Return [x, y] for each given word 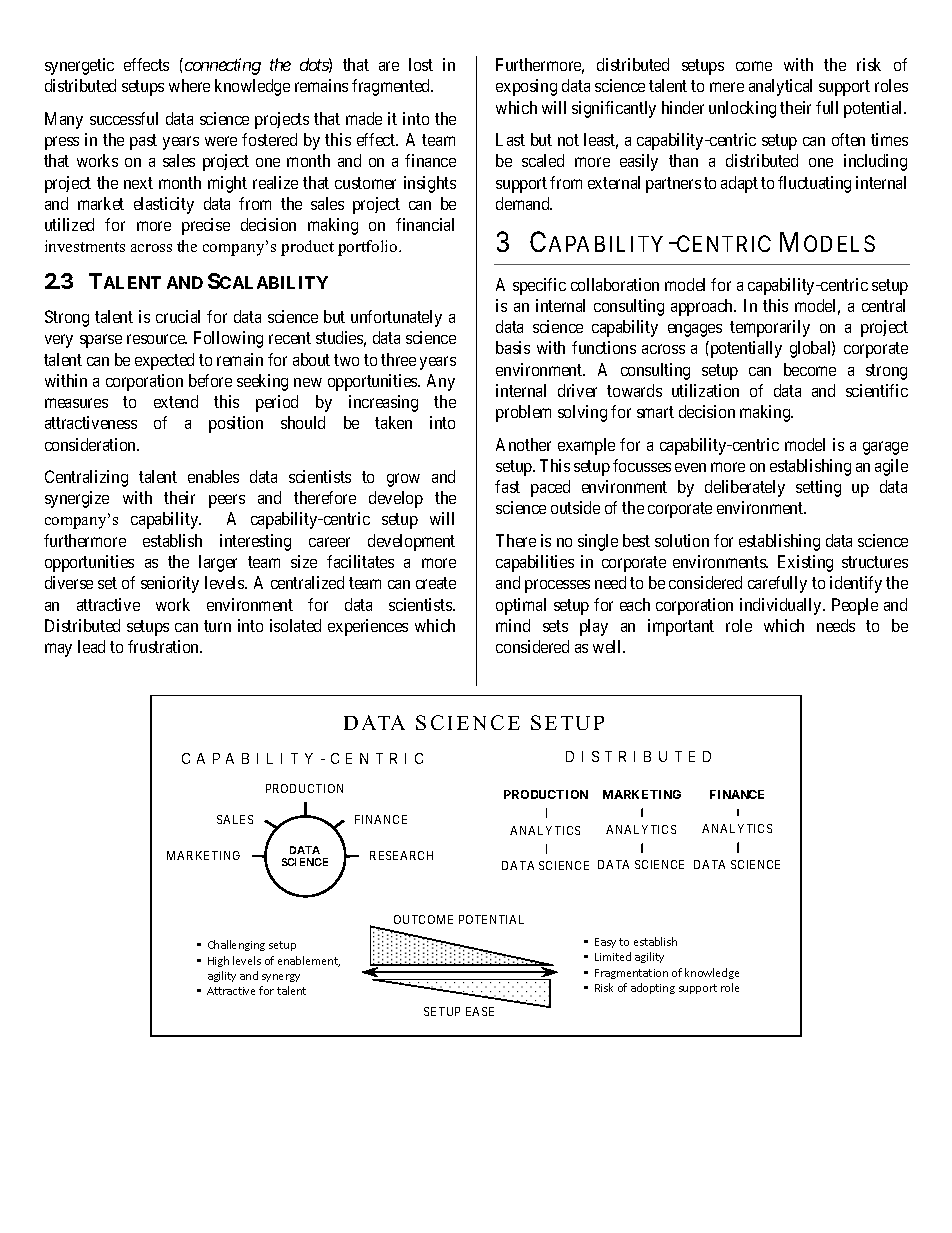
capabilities [535, 563]
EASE [480, 1011]
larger [218, 563]
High [218, 961]
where [189, 85]
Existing [805, 563]
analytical [780, 87]
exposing [526, 87]
